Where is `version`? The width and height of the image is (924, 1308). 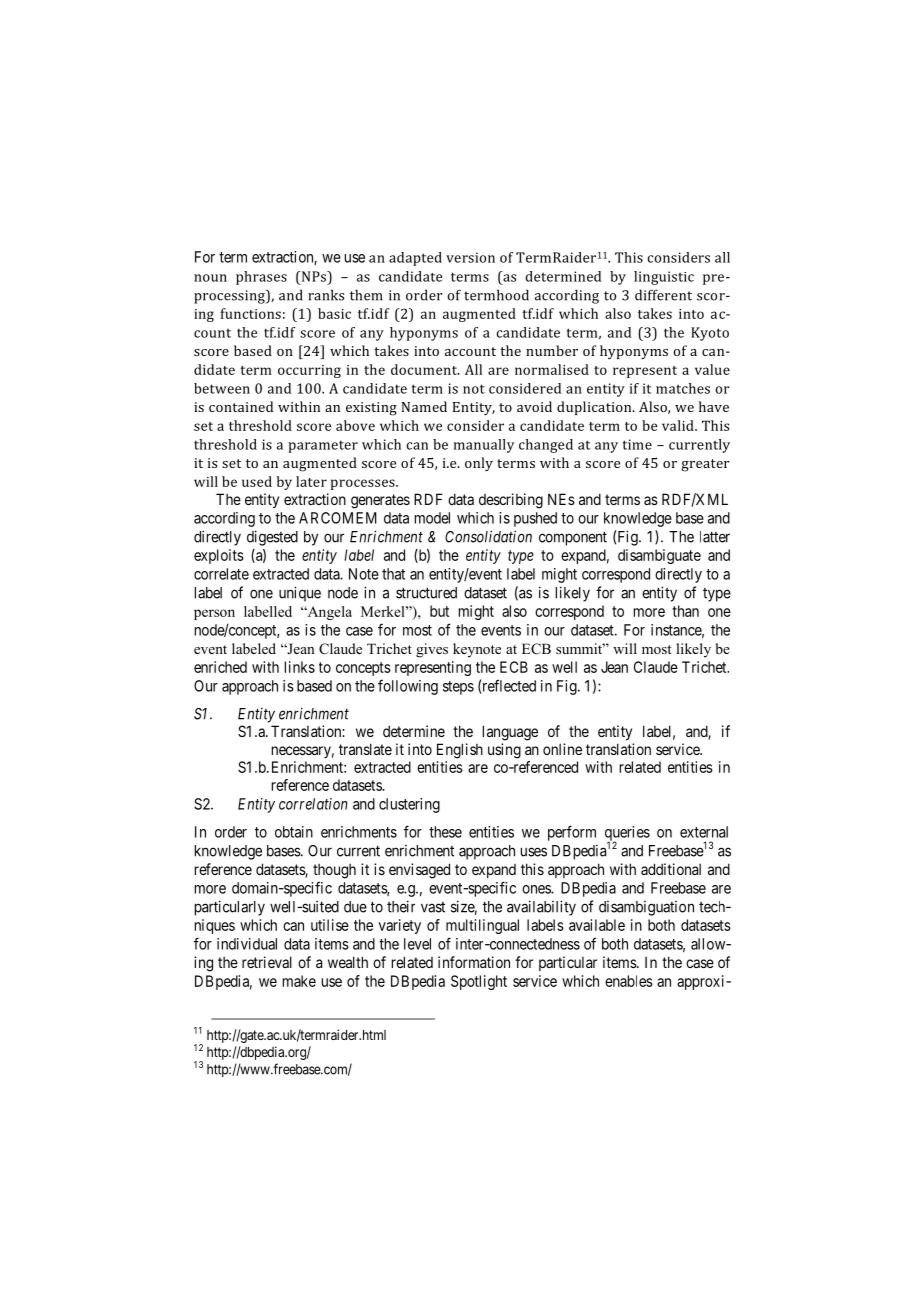
version is located at coordinates (470, 257).
